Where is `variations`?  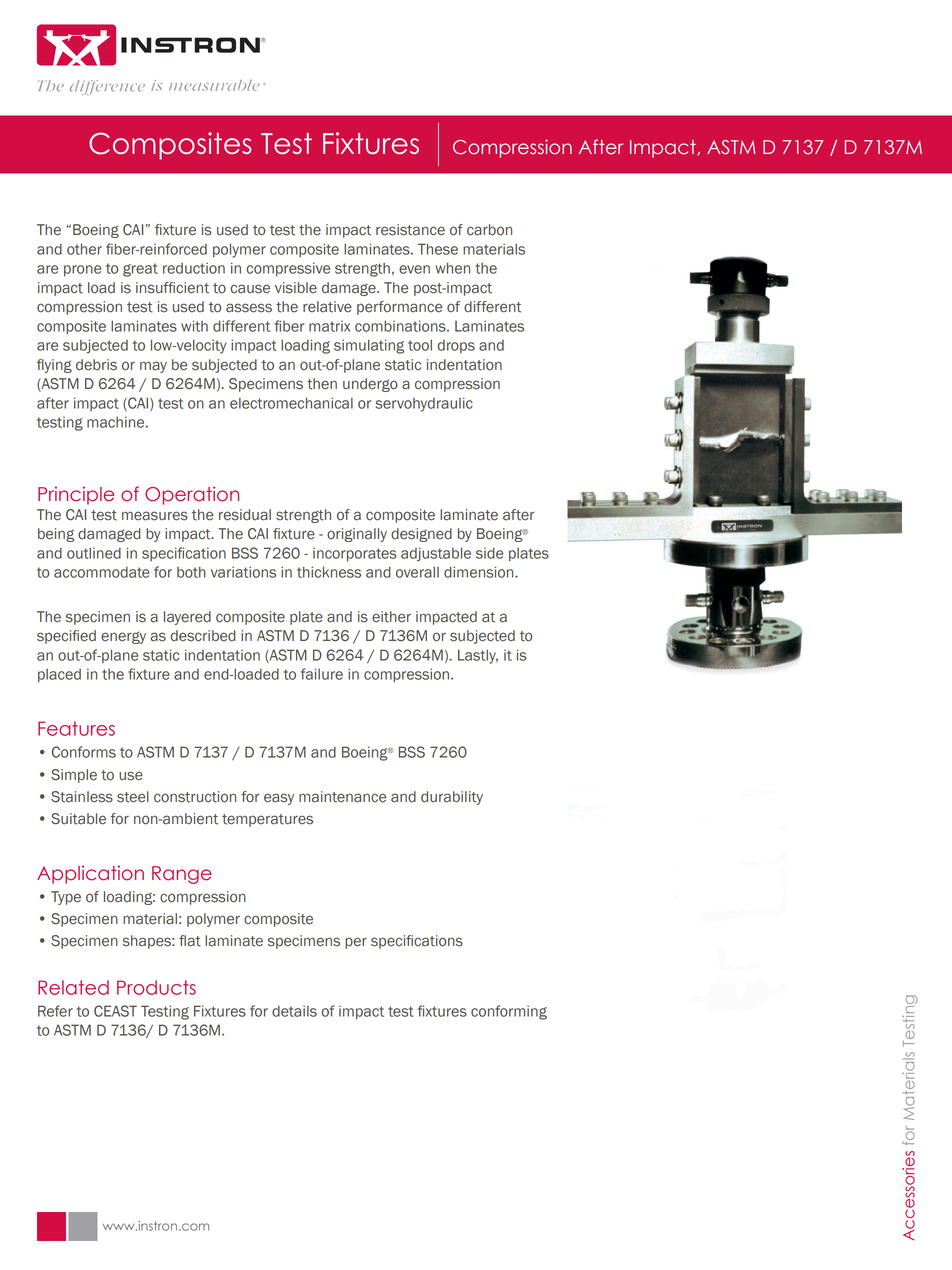 variations is located at coordinates (243, 572).
